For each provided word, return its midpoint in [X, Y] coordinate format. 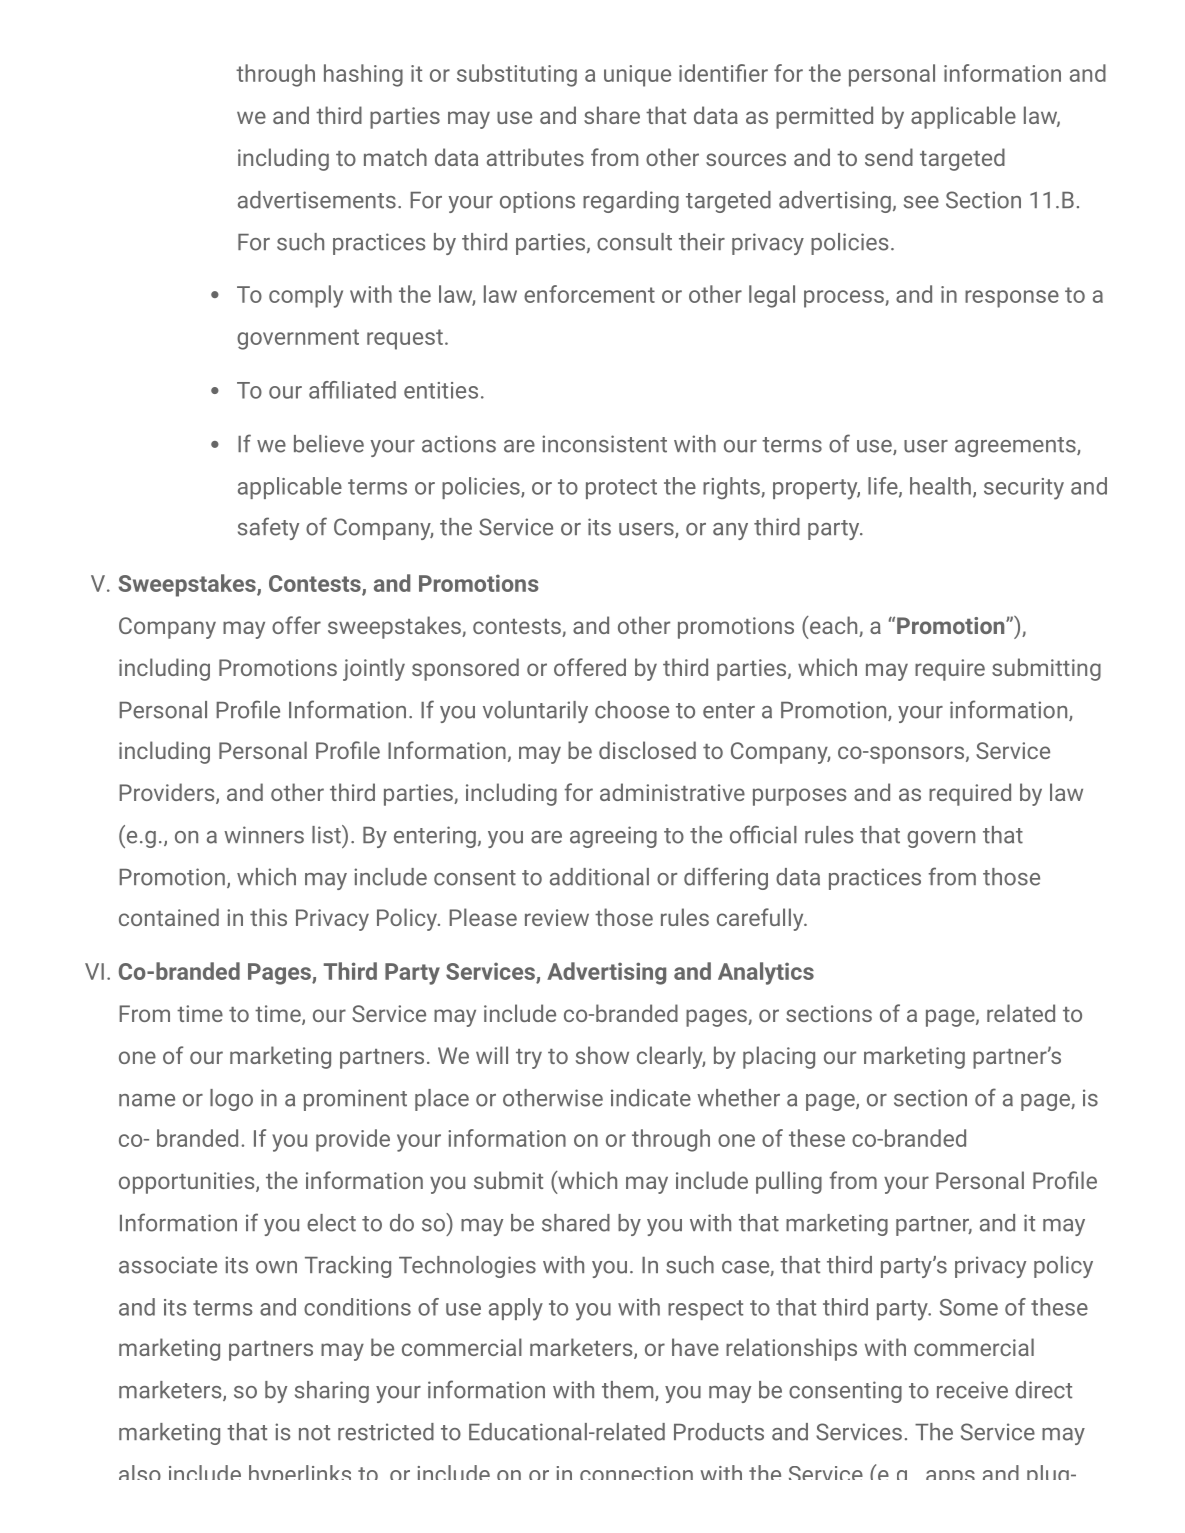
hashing [363, 75]
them [627, 1390]
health [940, 486]
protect [621, 489]
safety [268, 528]
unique [637, 76]
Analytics [766, 973]
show [602, 1055]
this [268, 917]
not [314, 1433]
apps [950, 1475]
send [889, 157]
